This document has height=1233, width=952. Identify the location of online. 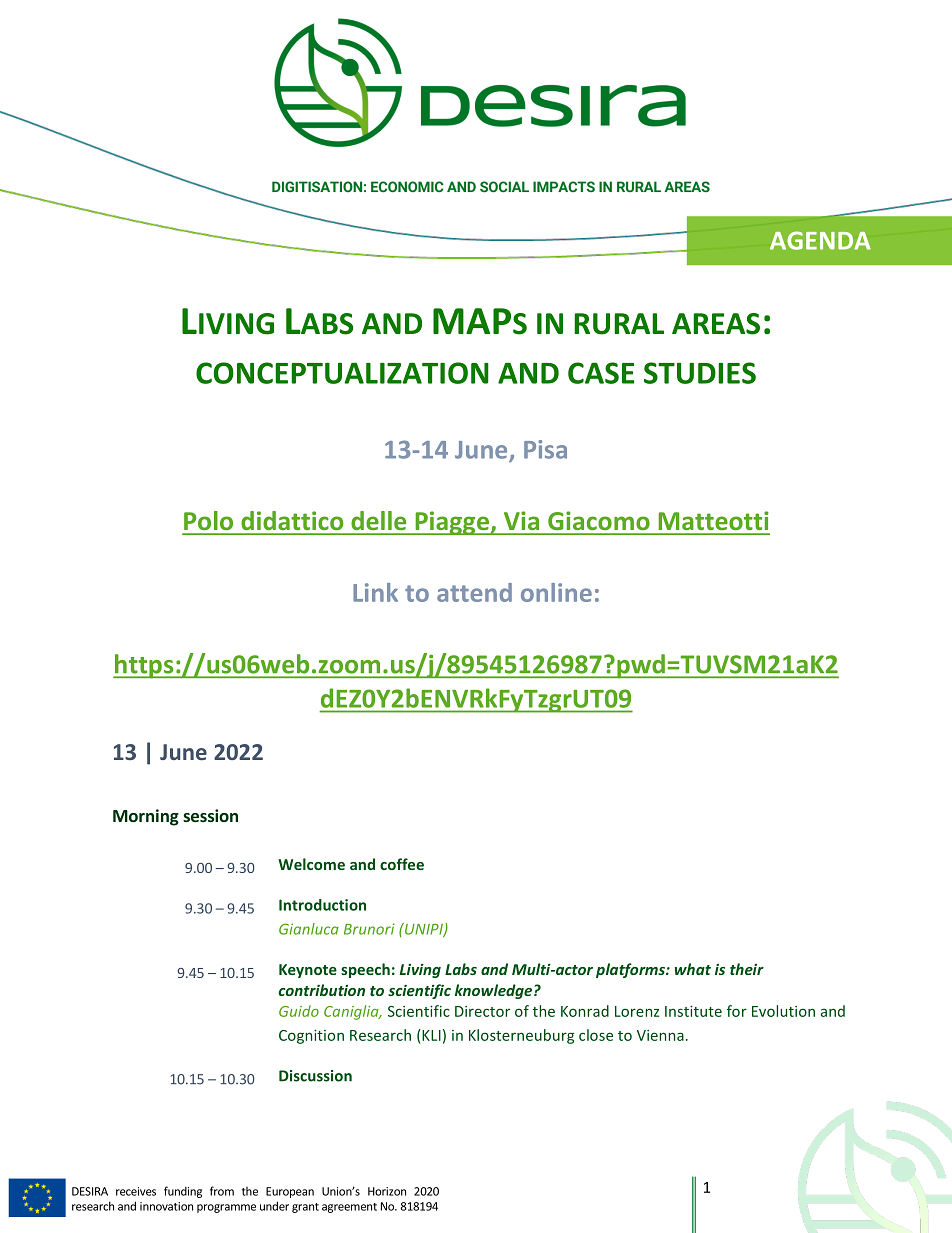
(556, 592).
